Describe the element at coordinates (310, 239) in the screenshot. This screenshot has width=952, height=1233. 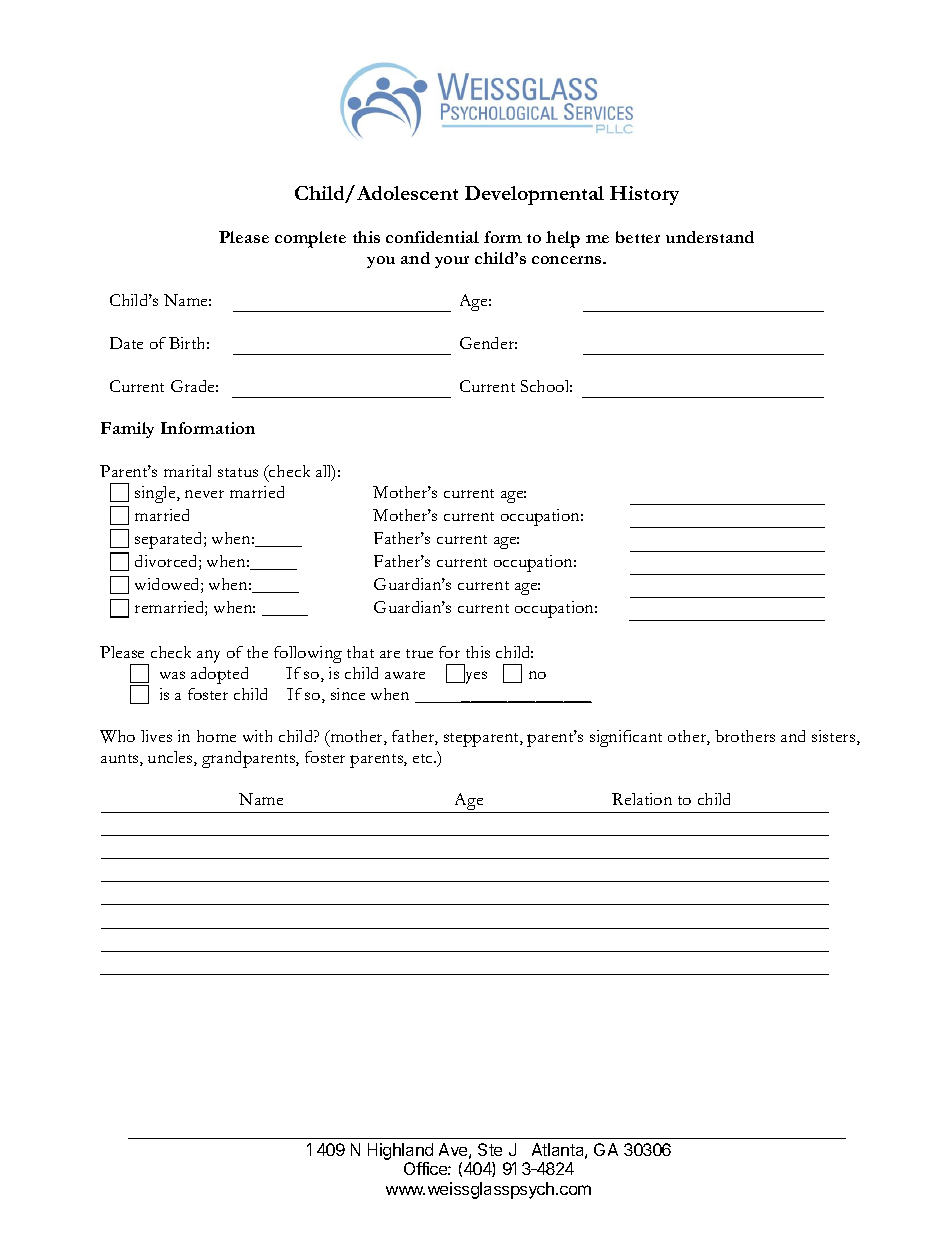
I see `complete` at that location.
